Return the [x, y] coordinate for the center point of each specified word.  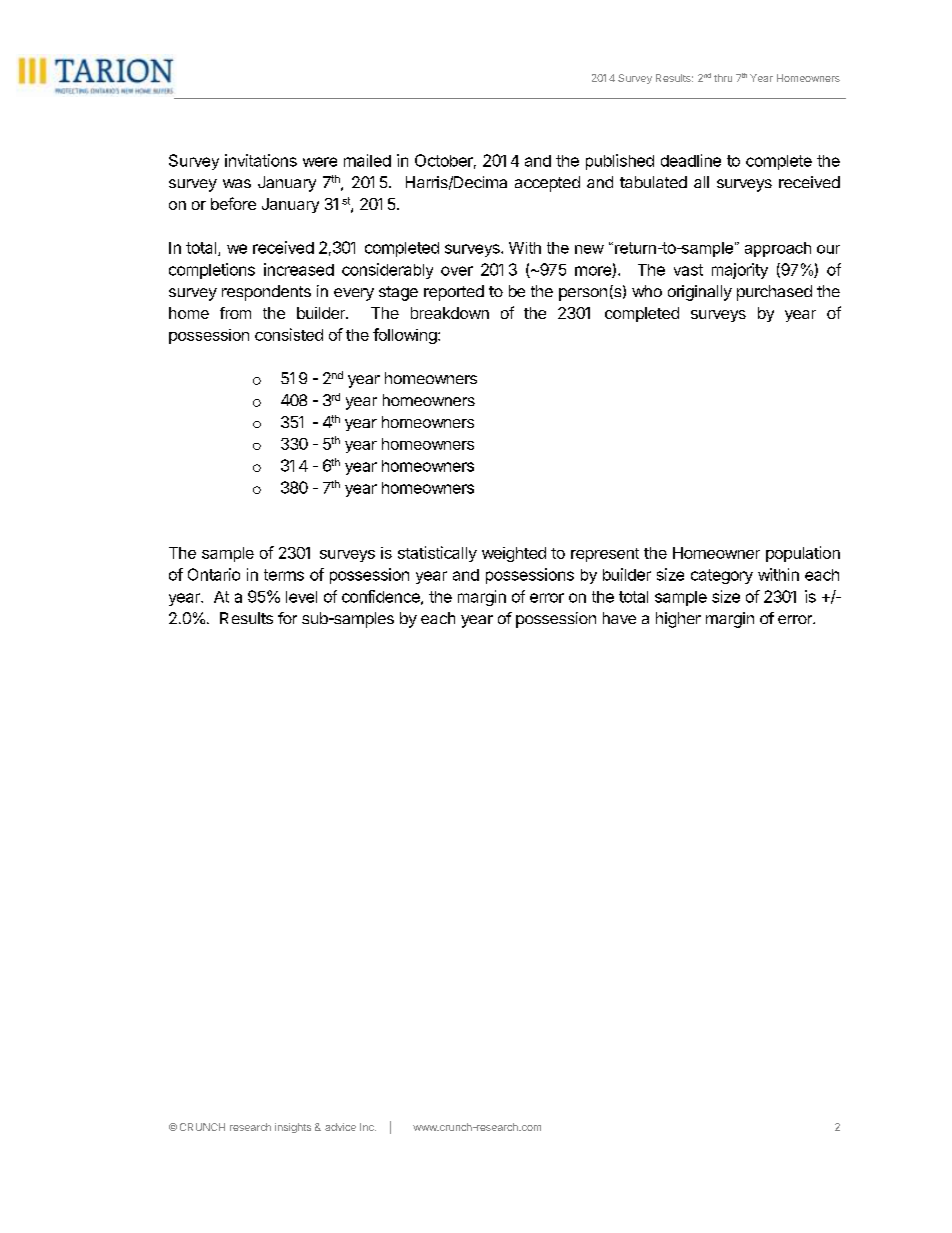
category [722, 576]
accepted [547, 184]
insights [293, 1128]
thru [723, 78]
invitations [261, 160]
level [301, 597]
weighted [514, 554]
